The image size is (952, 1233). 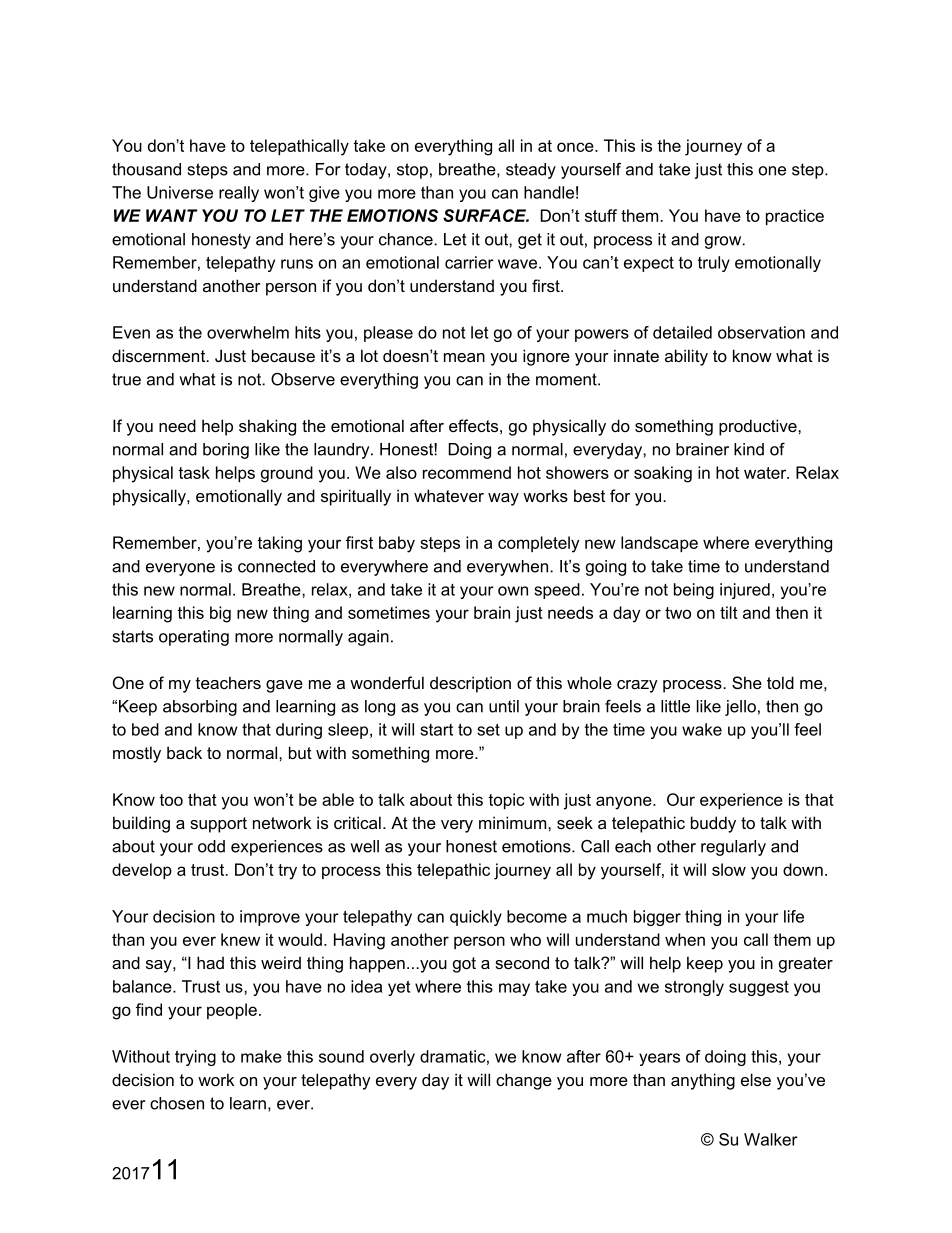 I want to click on tilt, so click(x=729, y=612).
